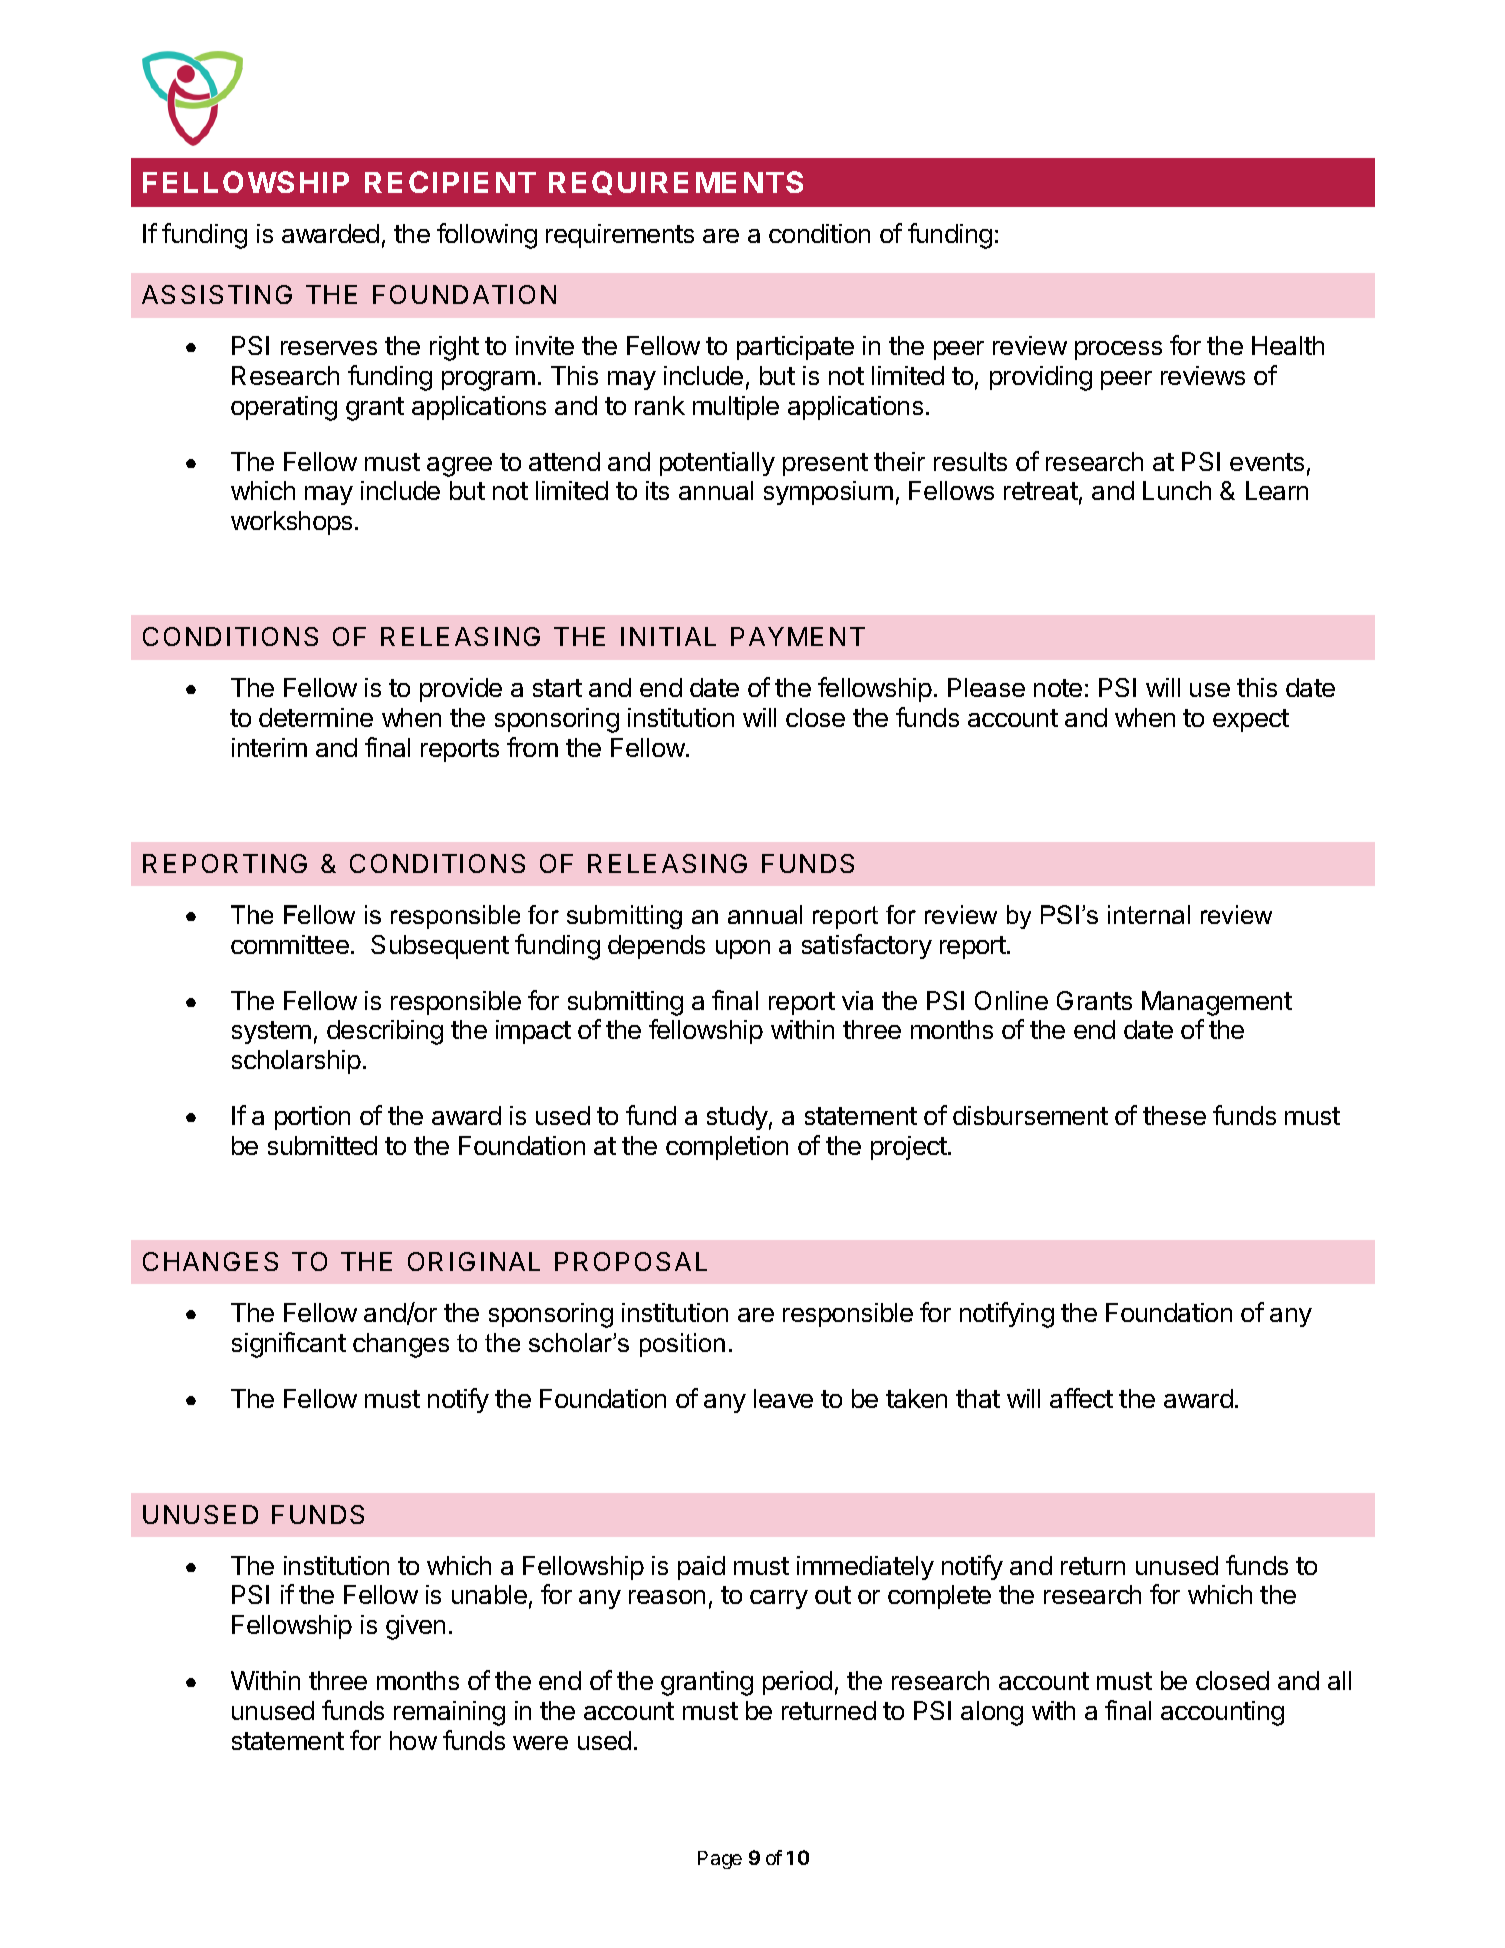 The width and height of the image is (1505, 1948). I want to click on significant, so click(289, 1345).
